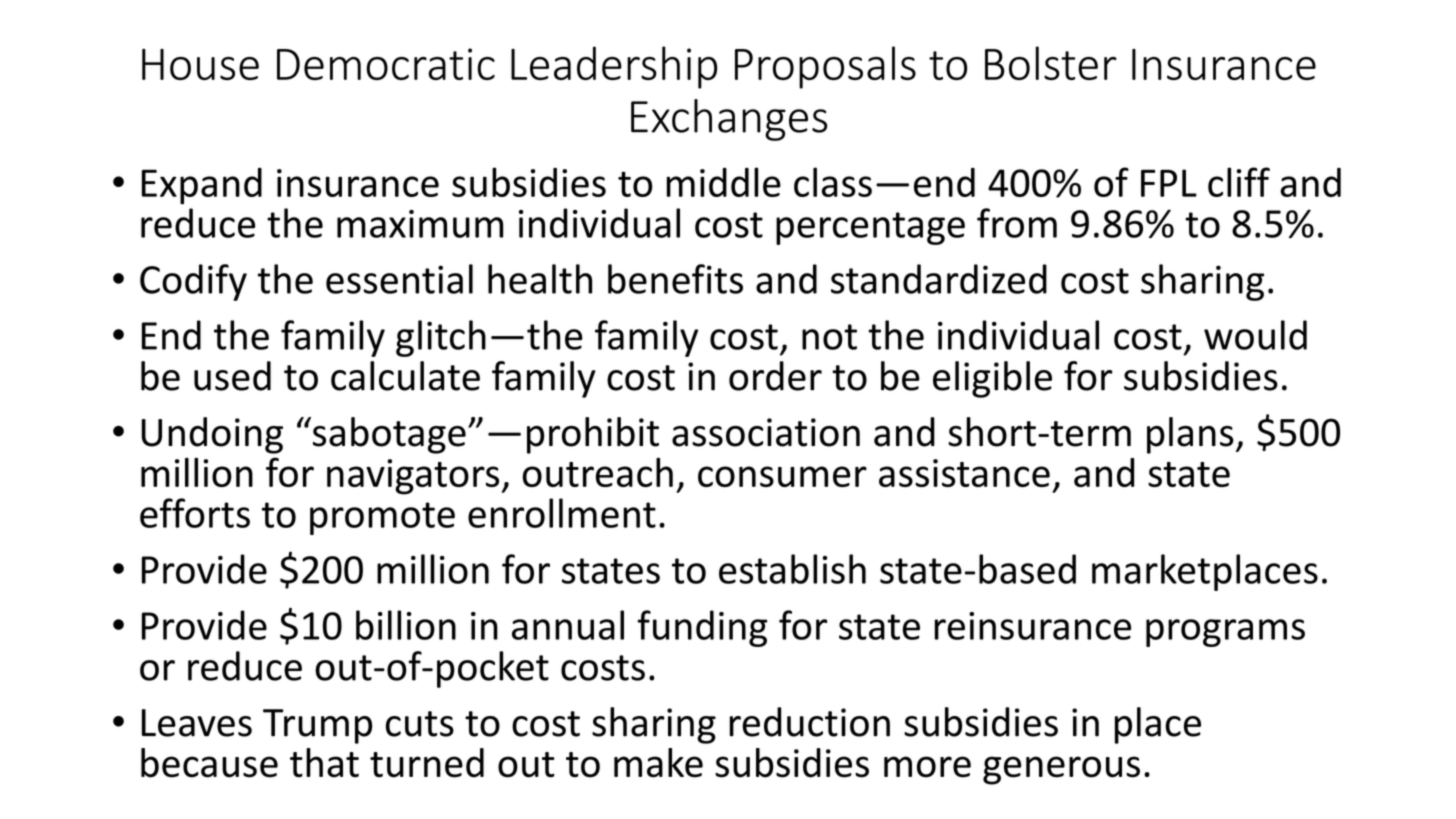 The image size is (1456, 819). What do you see at coordinates (792, 569) in the screenshot?
I see `establish` at bounding box center [792, 569].
